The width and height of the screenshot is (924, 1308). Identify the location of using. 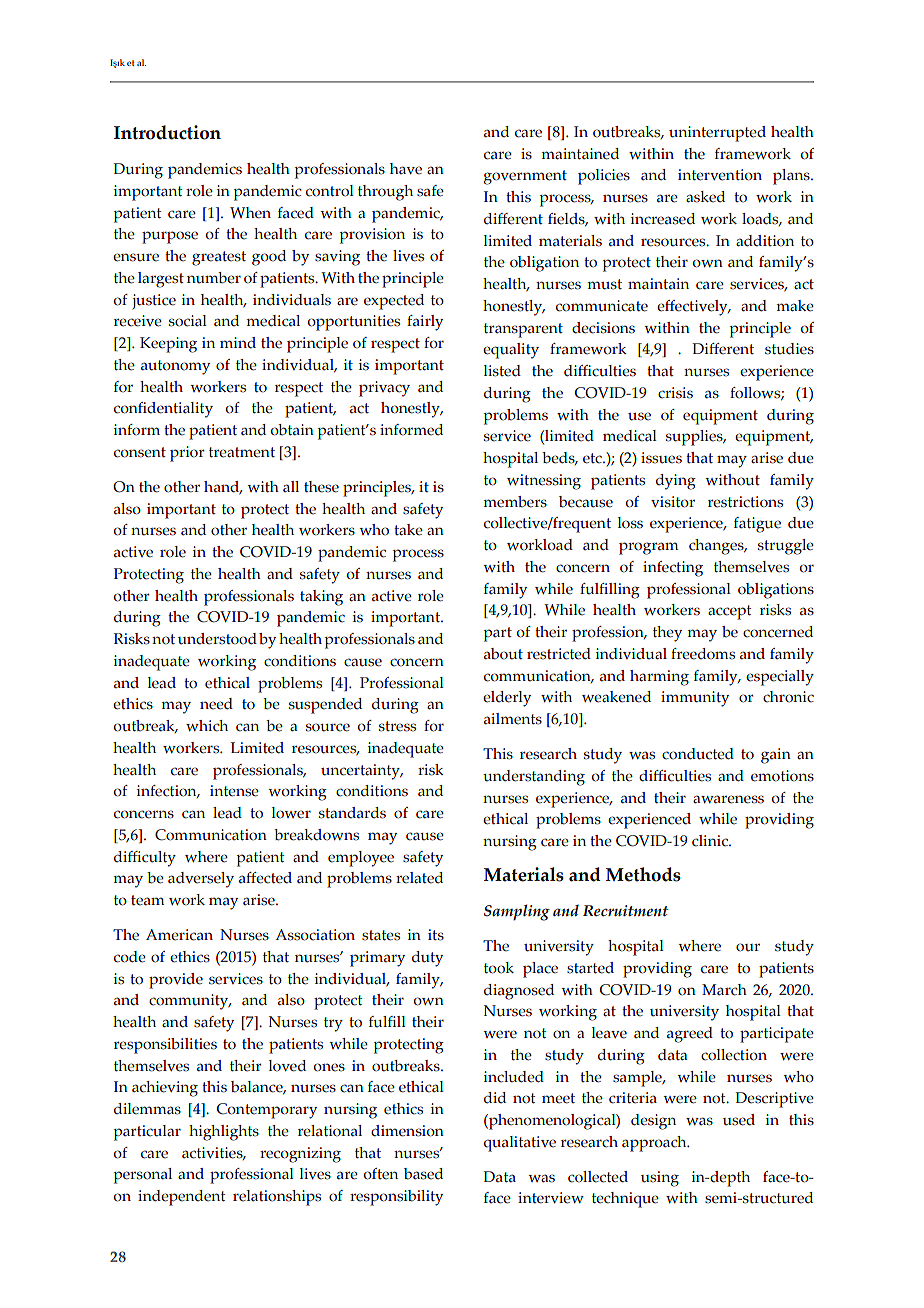
(660, 1179).
